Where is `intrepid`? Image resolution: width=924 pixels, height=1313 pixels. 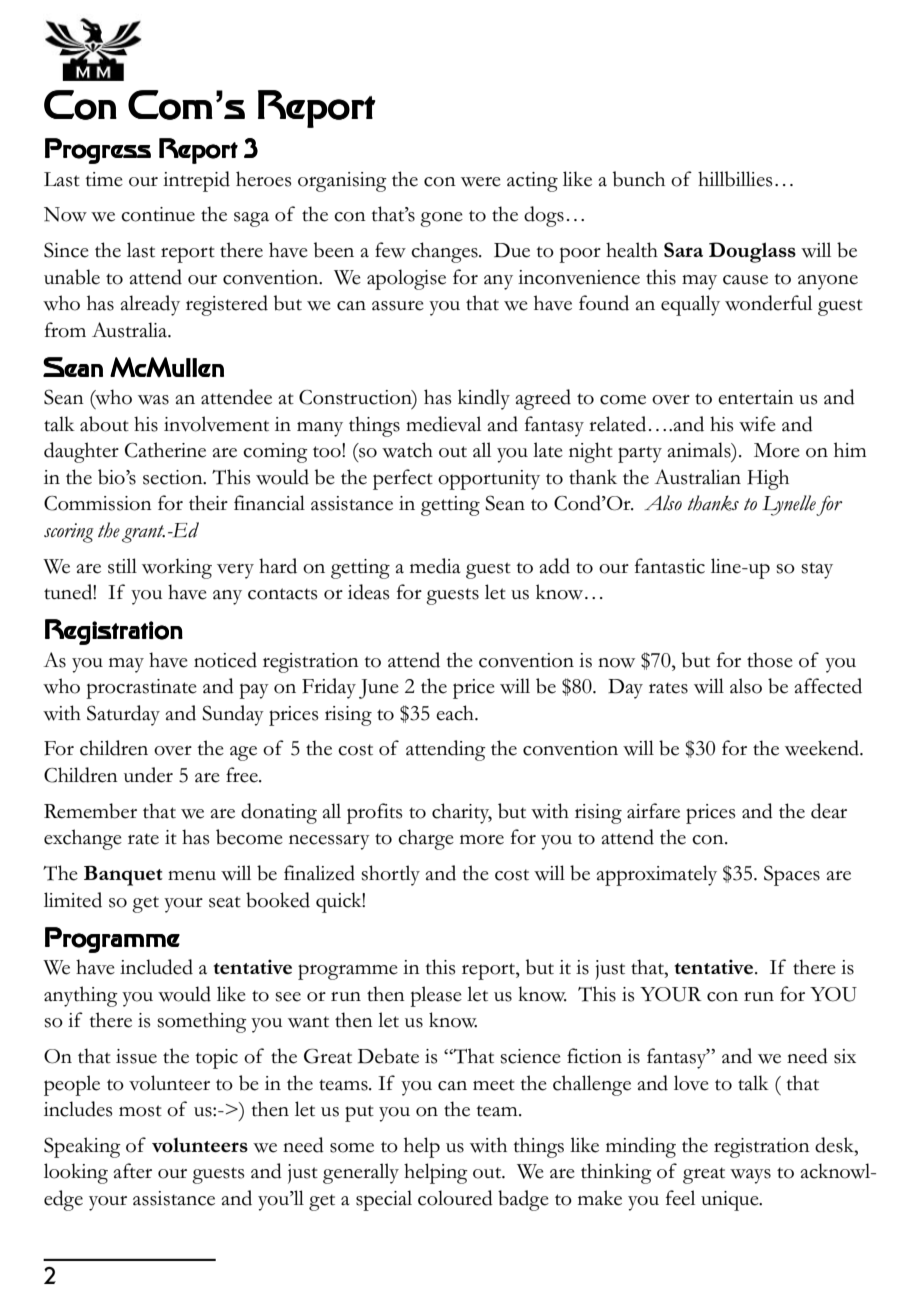 intrepid is located at coordinates (196, 181).
